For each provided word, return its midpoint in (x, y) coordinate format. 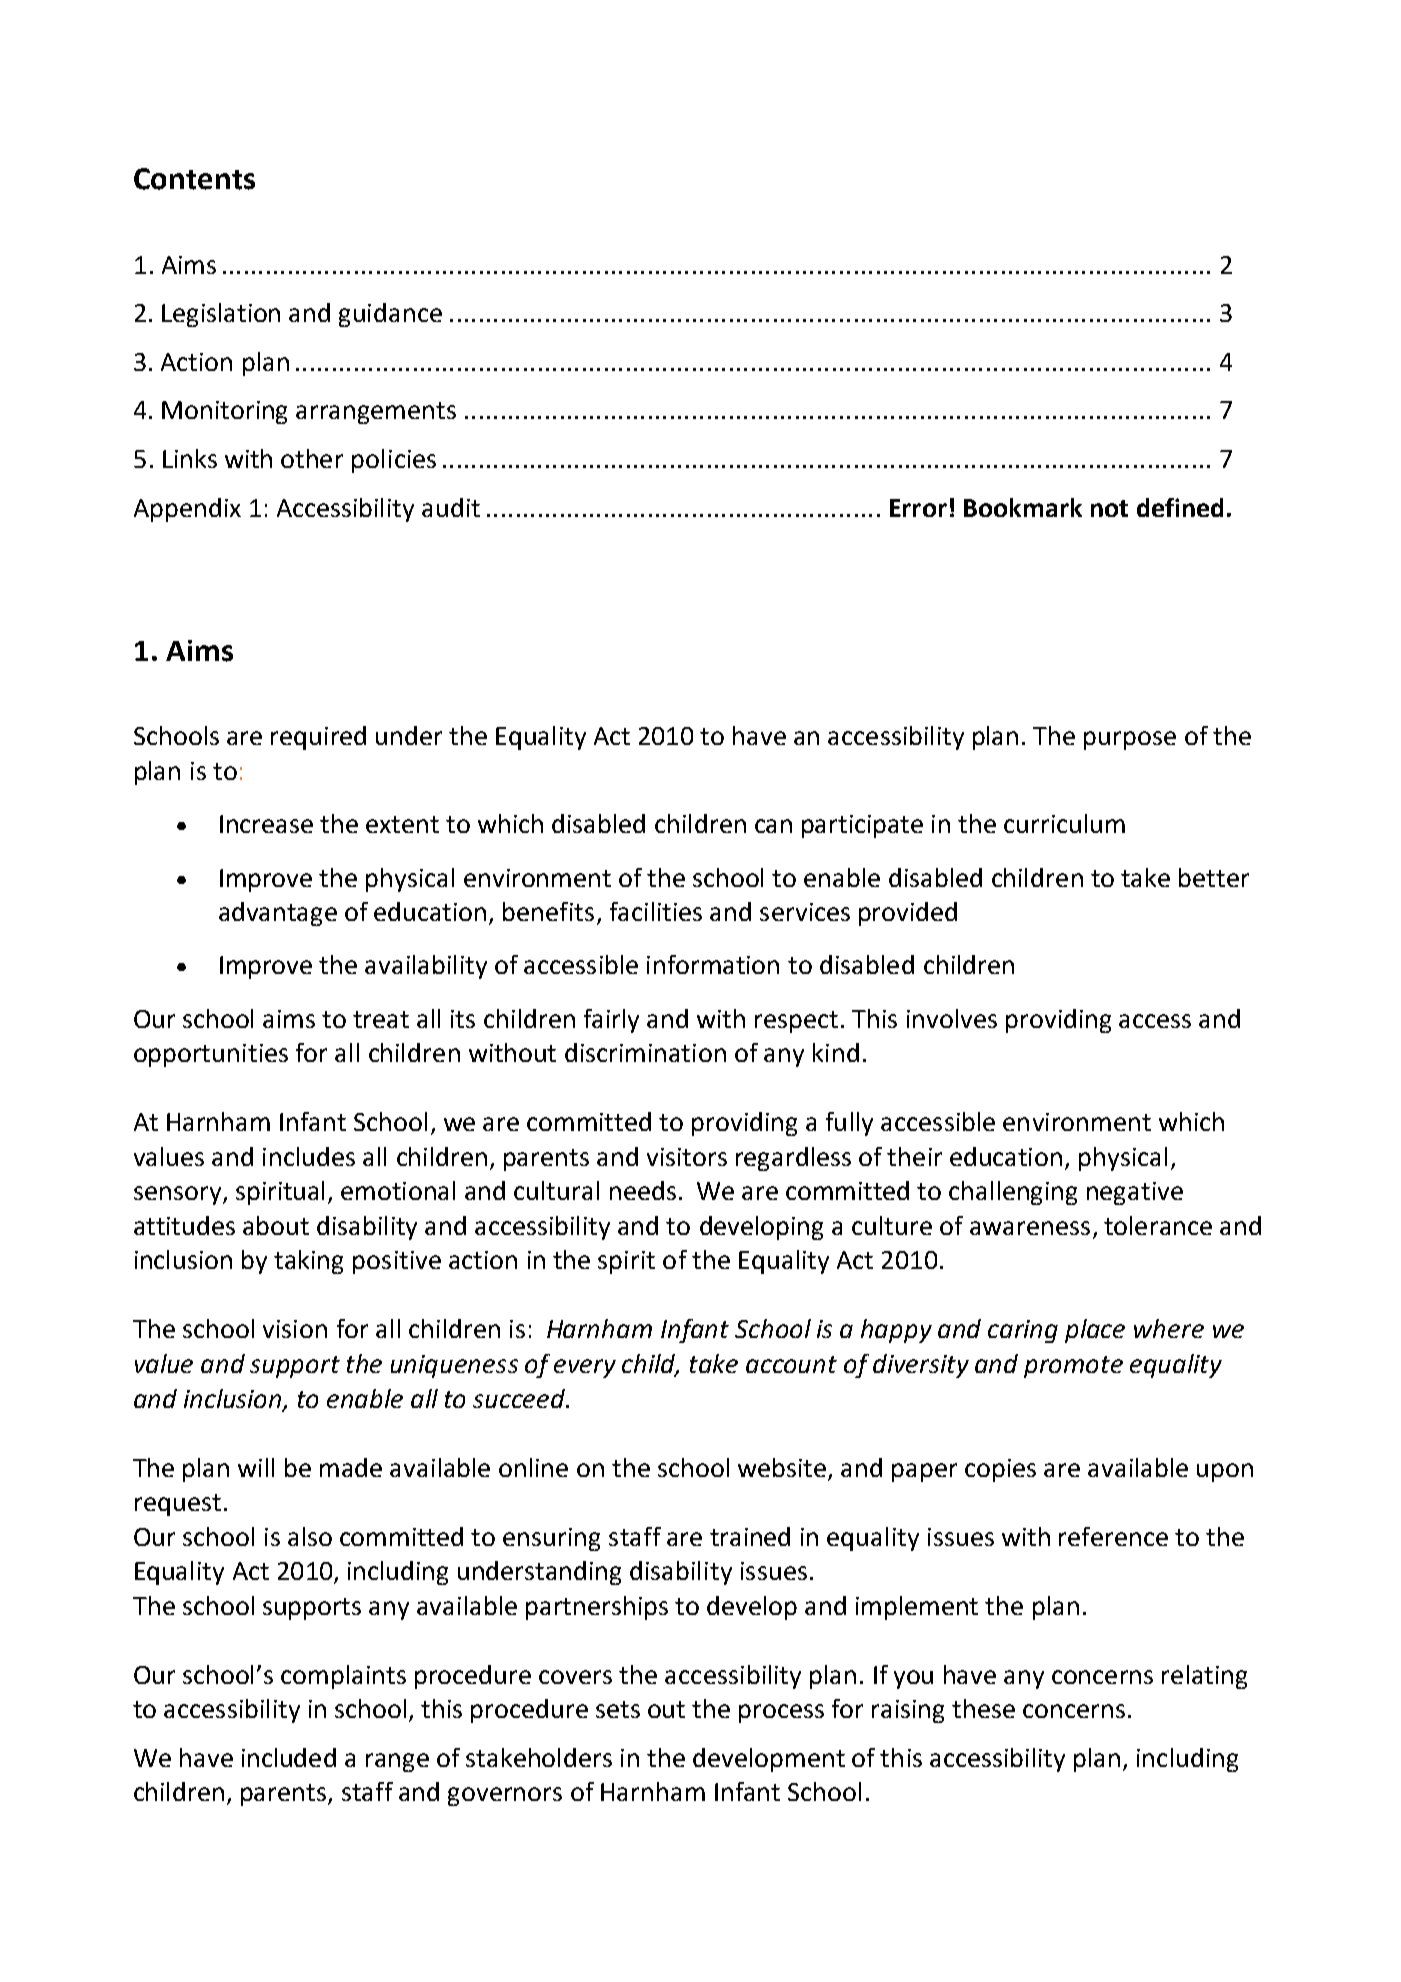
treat (381, 1019)
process (781, 1713)
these (983, 1708)
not (1109, 508)
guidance (390, 315)
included (289, 1757)
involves (952, 1018)
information (713, 964)
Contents (194, 179)
